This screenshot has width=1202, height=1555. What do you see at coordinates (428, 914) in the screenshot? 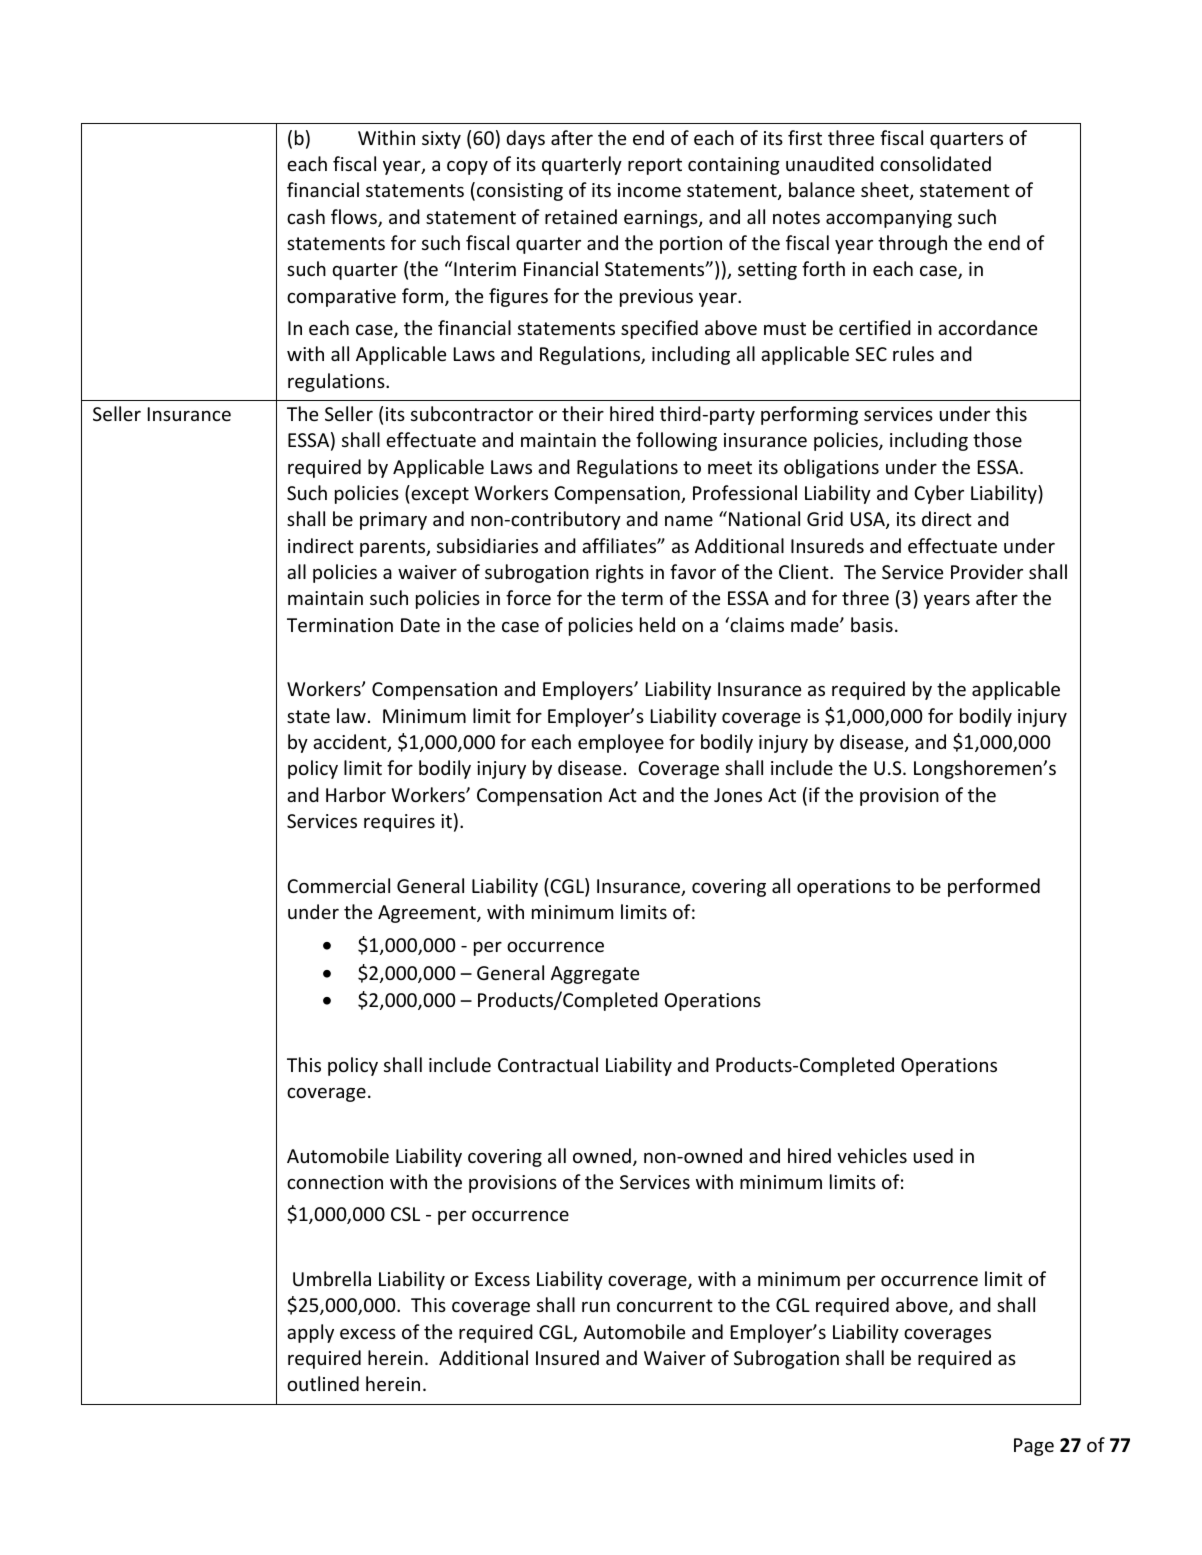
I see `Agreement` at bounding box center [428, 914].
